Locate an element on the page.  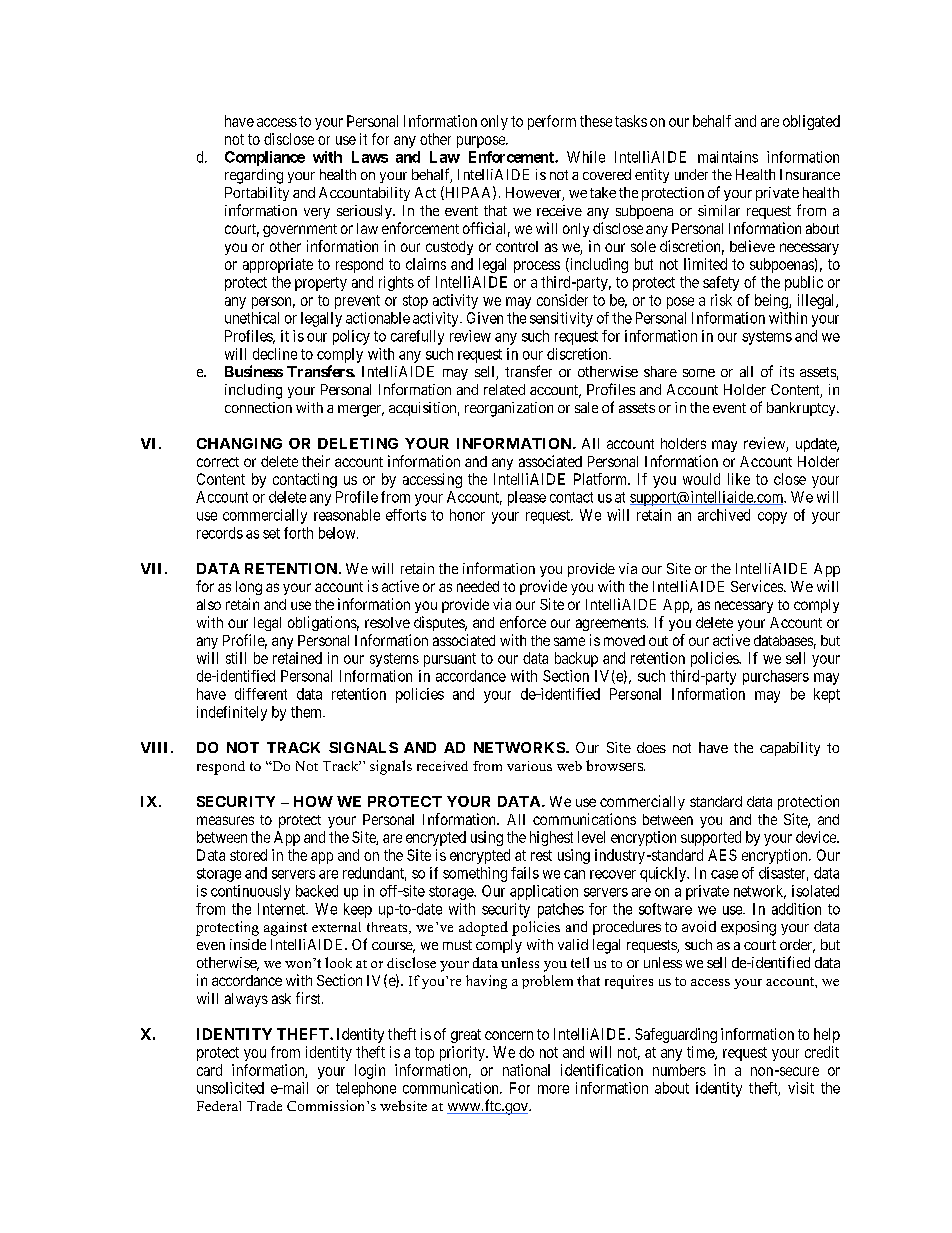
case is located at coordinates (724, 874).
